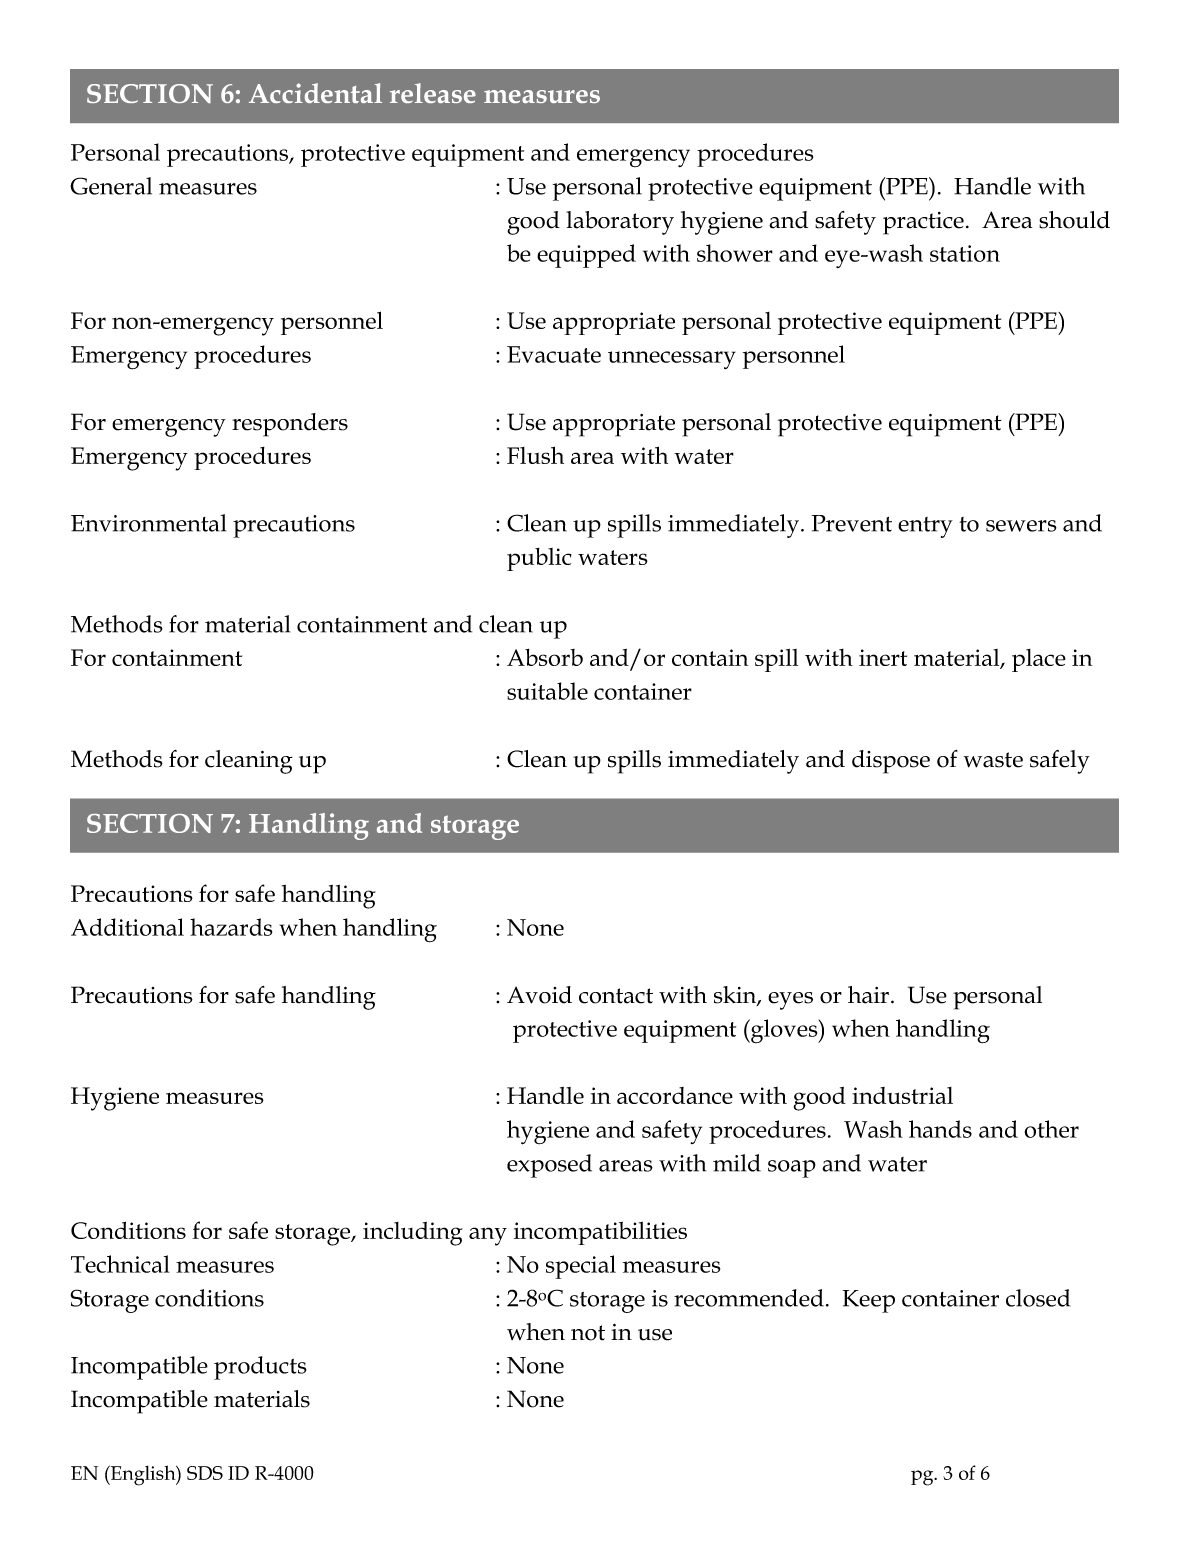 The height and width of the page is (1556, 1202). Describe the element at coordinates (925, 527) in the page. I see `entry` at that location.
